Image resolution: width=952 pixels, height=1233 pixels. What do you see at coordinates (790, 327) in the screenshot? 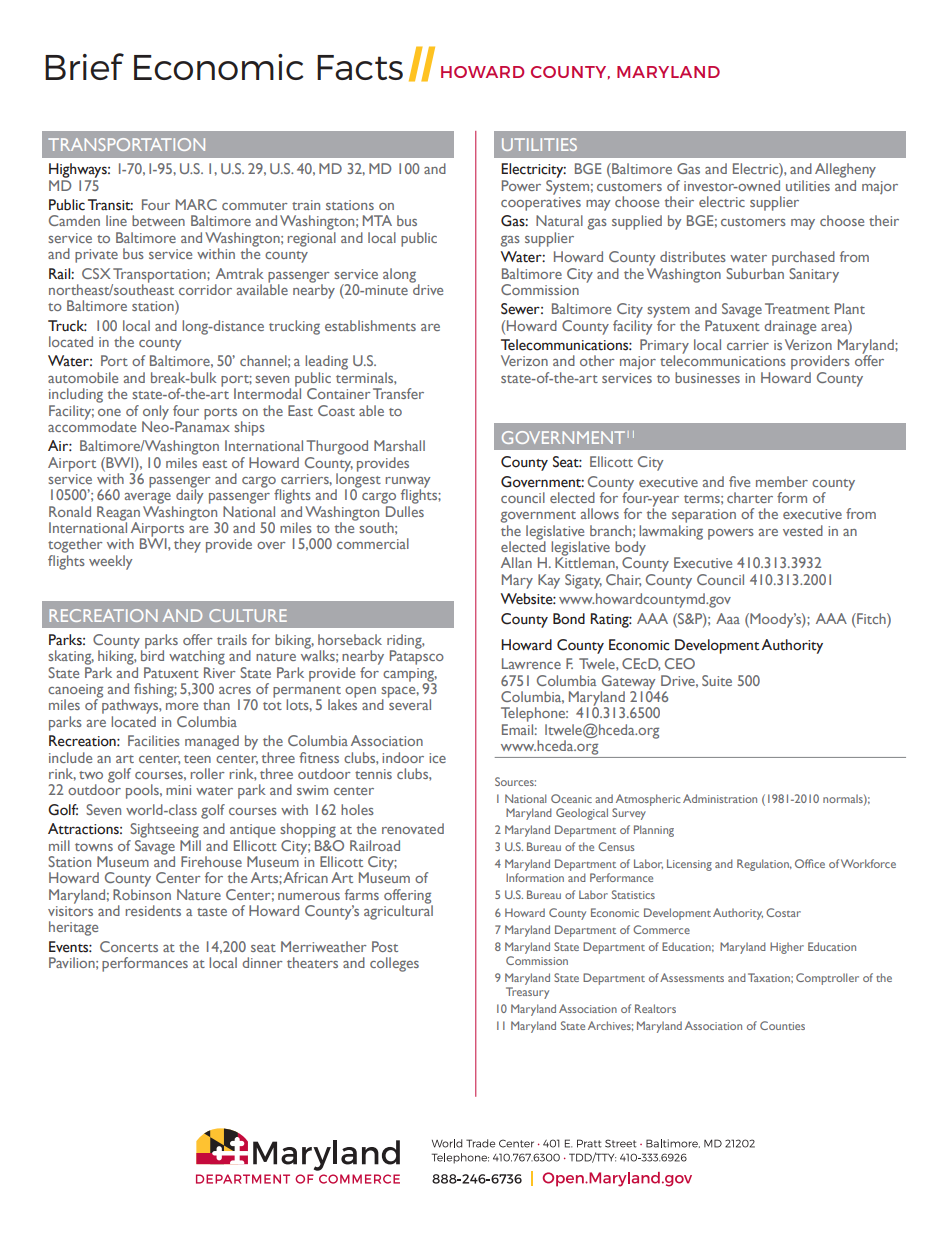
I see `drainage` at bounding box center [790, 327].
